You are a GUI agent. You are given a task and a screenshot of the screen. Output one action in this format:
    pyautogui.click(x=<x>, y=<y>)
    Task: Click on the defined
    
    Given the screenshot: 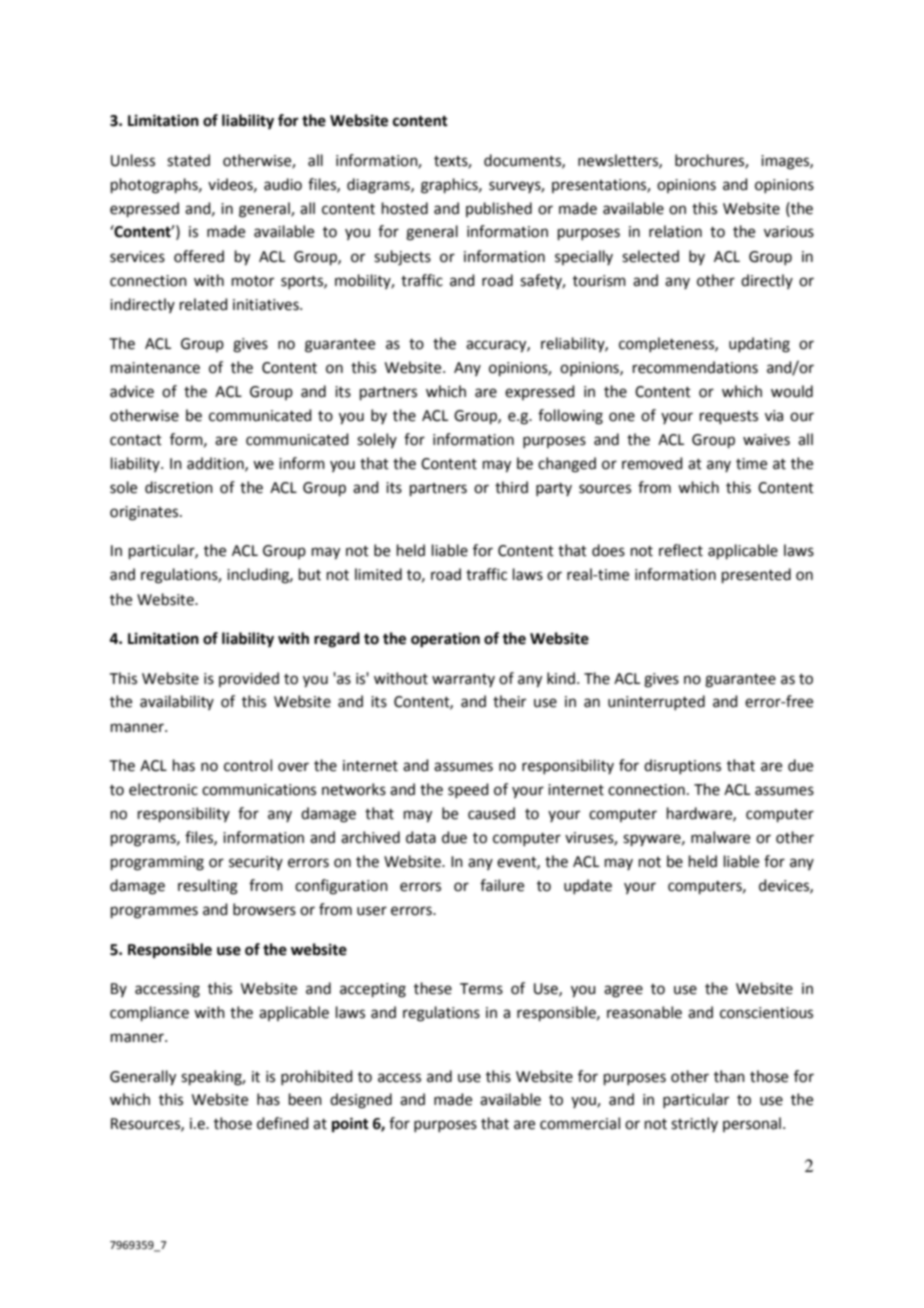 What is the action you would take?
    pyautogui.click(x=283, y=1123)
